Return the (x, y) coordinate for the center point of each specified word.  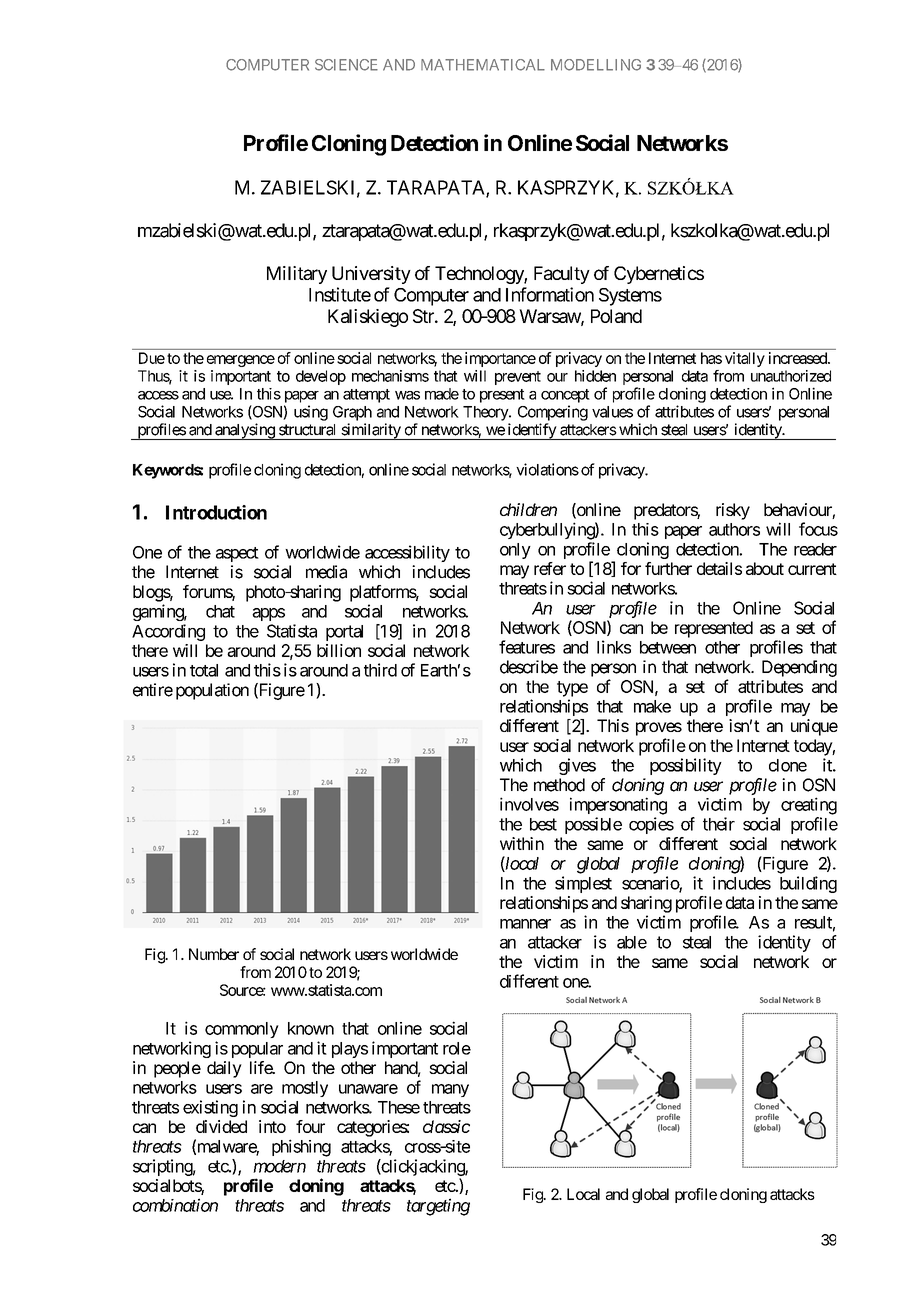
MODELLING (596, 65)
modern (279, 1166)
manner (525, 924)
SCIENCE (346, 65)
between (668, 647)
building (808, 884)
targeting (438, 1207)
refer (550, 568)
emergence (241, 361)
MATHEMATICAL (483, 65)
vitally (745, 359)
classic (446, 1126)
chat (220, 611)
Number (214, 954)
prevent (518, 378)
